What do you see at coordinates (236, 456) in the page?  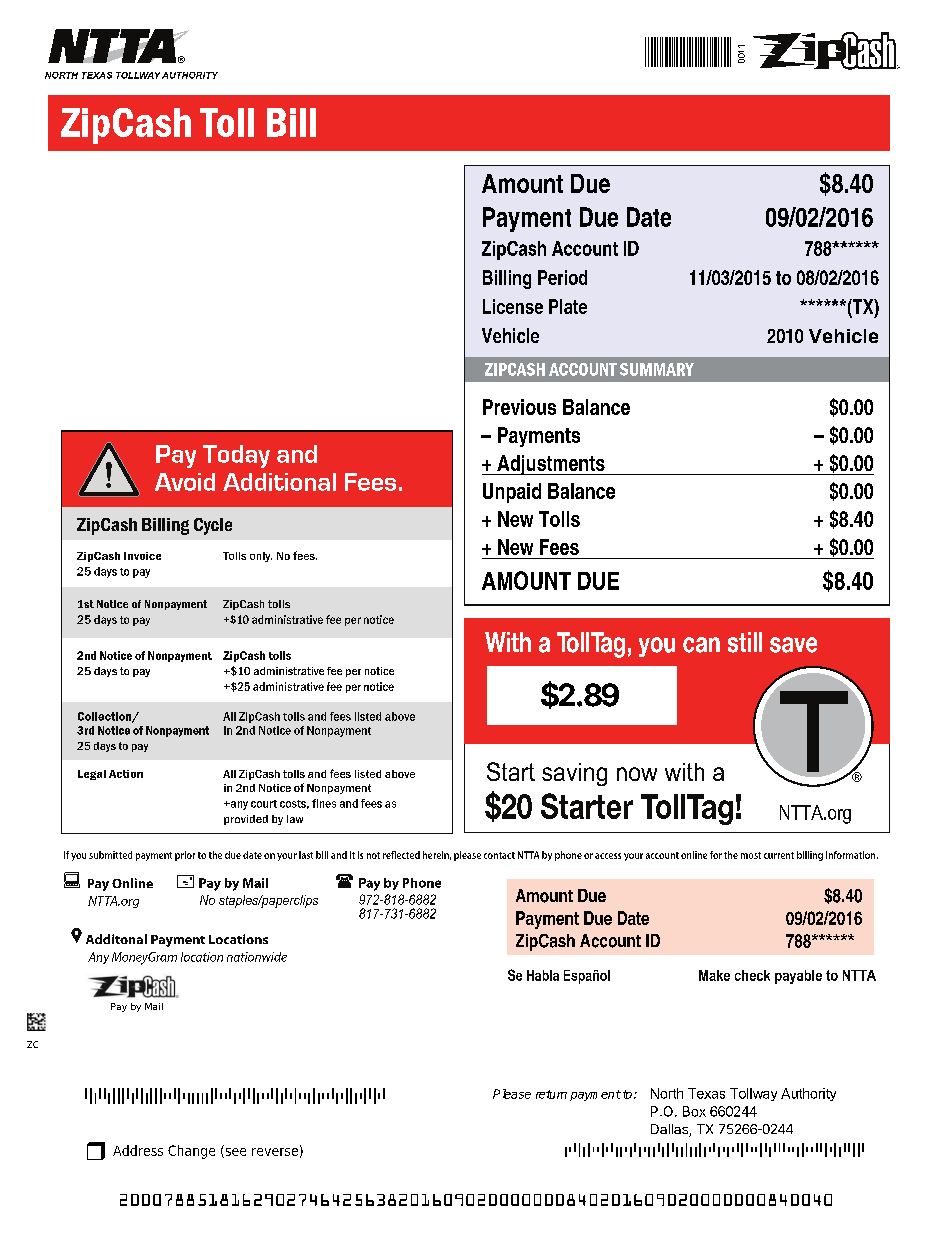 I see `Today` at bounding box center [236, 456].
